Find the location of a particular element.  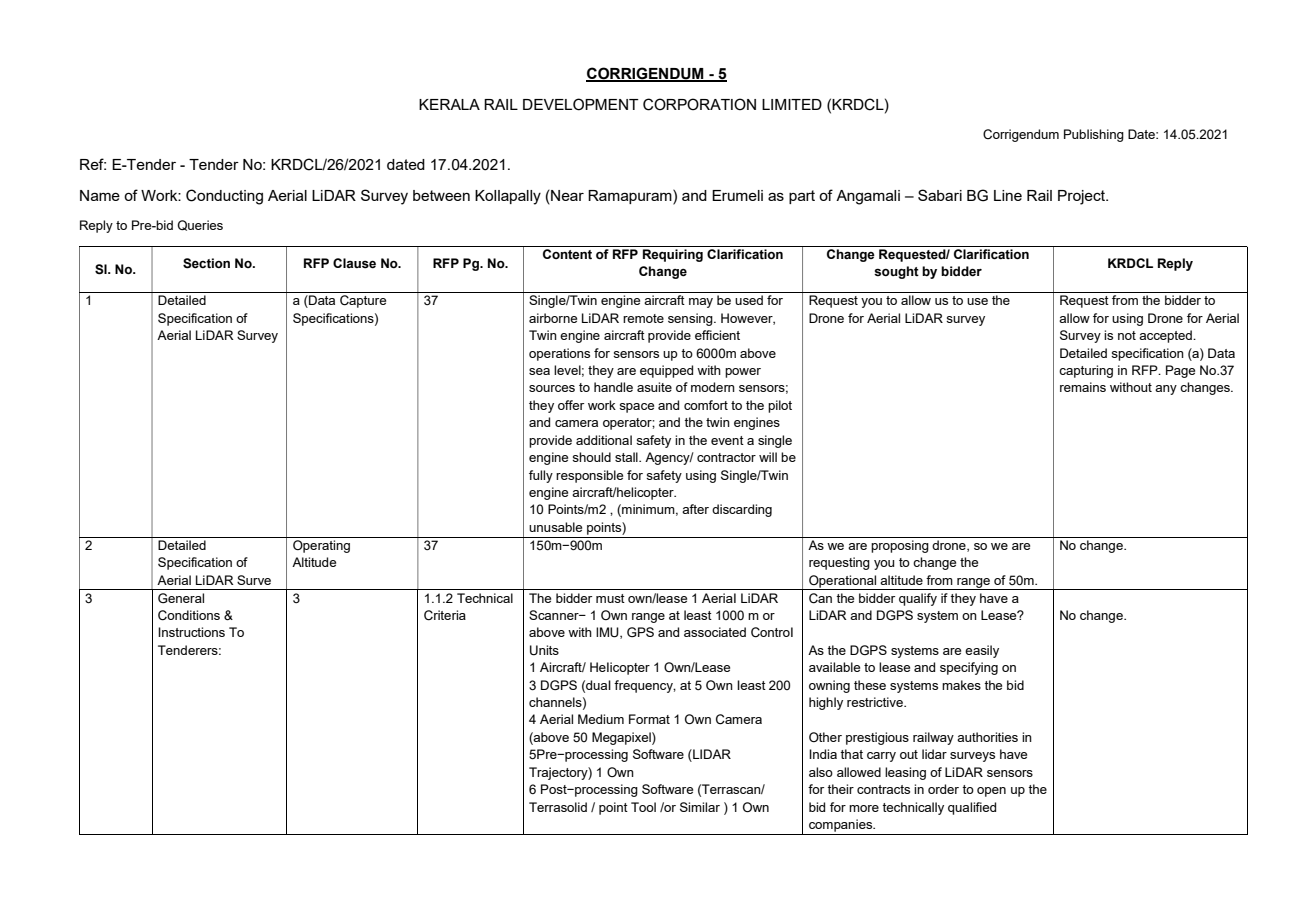

equipped is located at coordinates (666, 371).
